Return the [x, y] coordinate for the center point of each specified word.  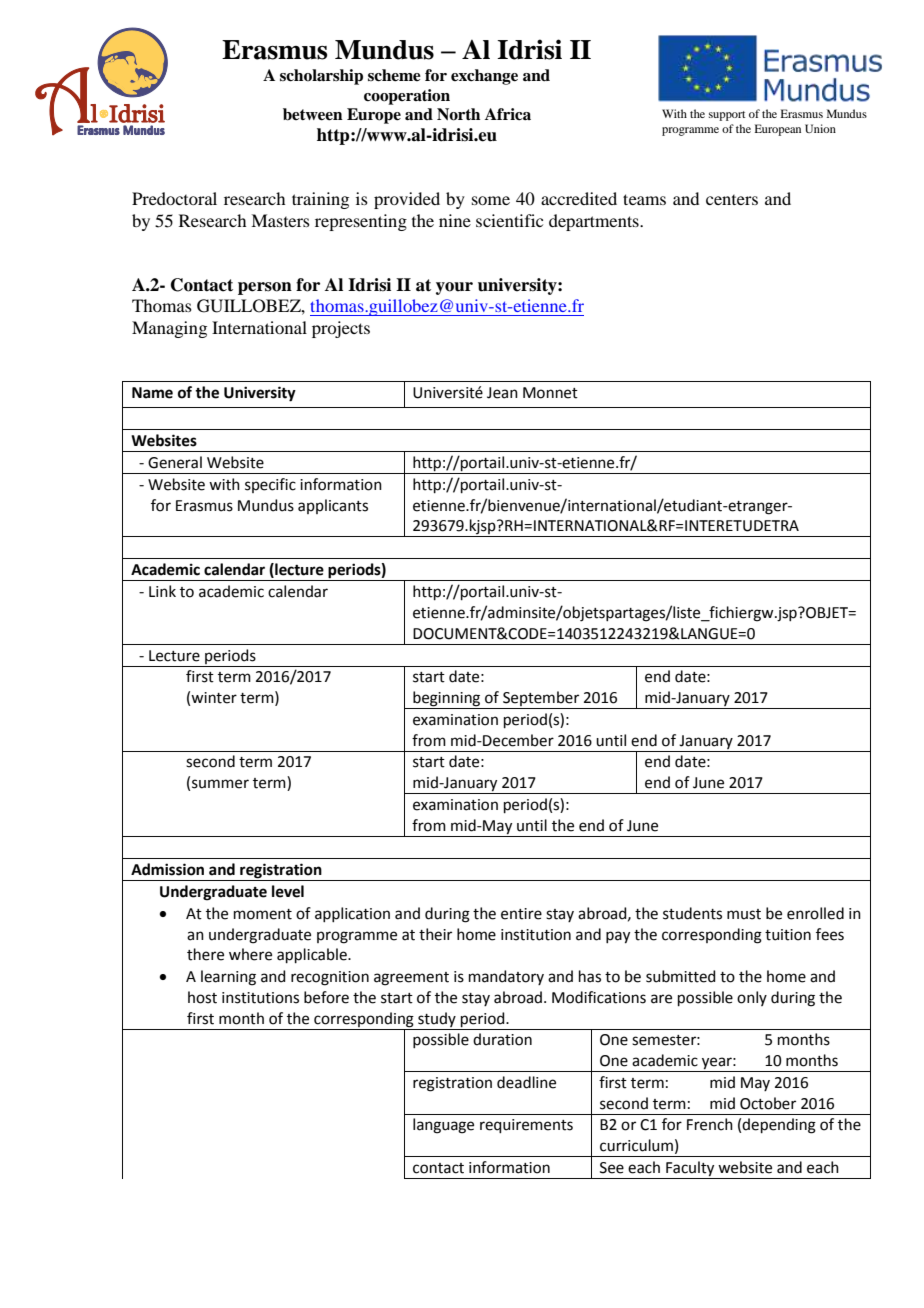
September [541, 700]
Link [162, 591]
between [313, 114]
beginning [447, 700]
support [727, 116]
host [202, 997]
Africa [508, 114]
